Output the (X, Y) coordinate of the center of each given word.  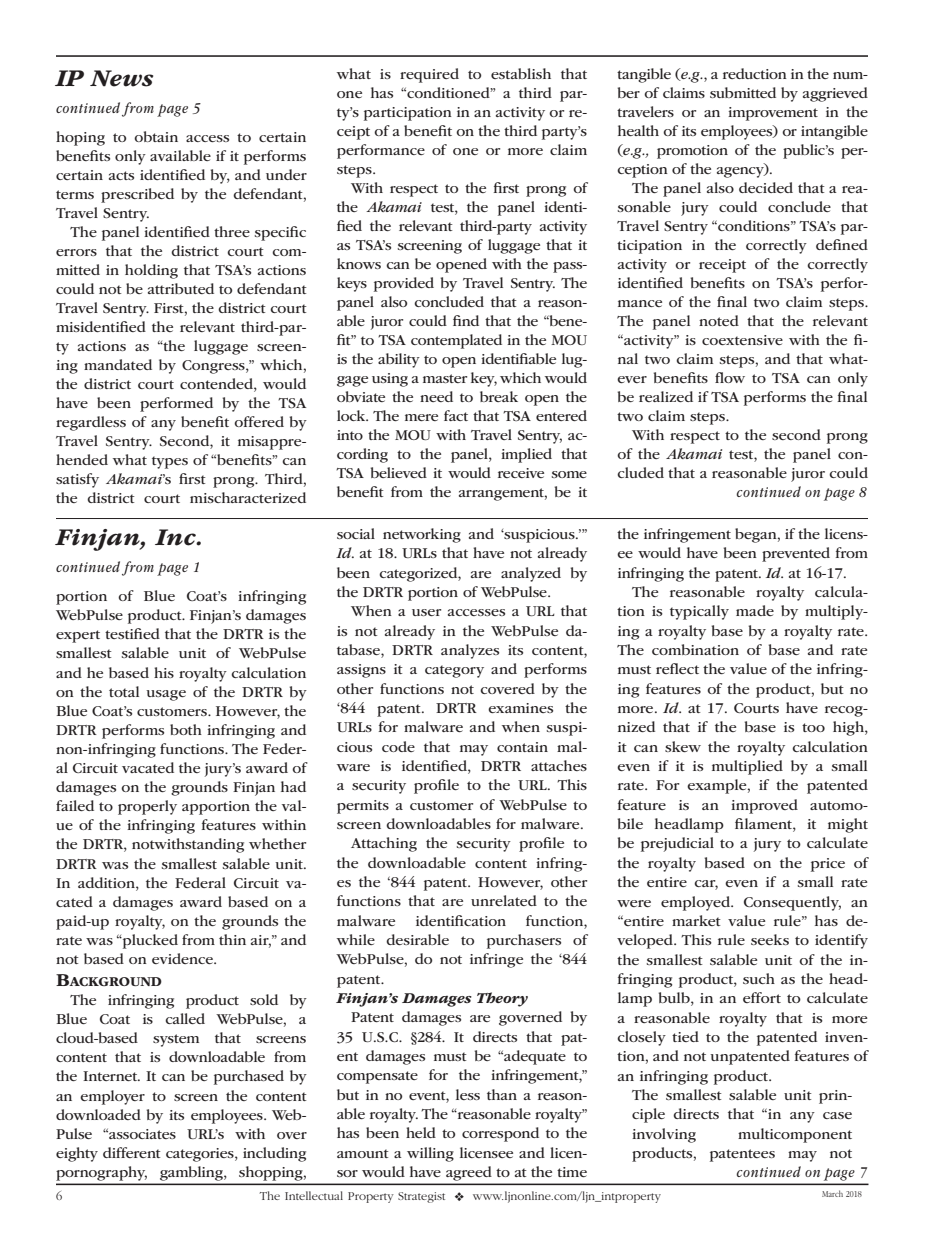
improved (764, 806)
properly (147, 807)
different (132, 1152)
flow (730, 377)
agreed (468, 1173)
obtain (156, 136)
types (170, 462)
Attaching (384, 844)
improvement (773, 114)
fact (456, 415)
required (429, 75)
